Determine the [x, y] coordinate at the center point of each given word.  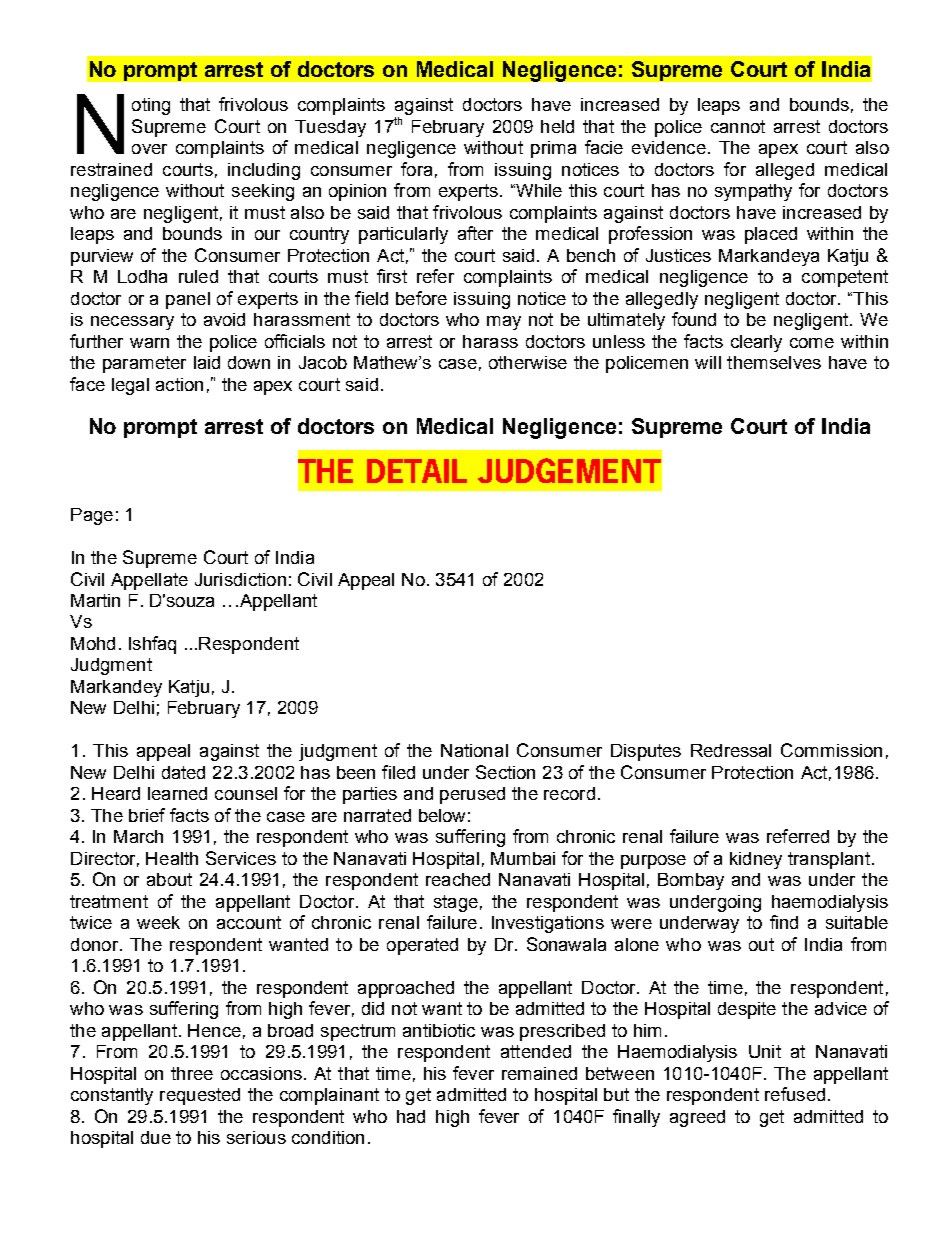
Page [92, 516]
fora [416, 169]
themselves [774, 362]
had [411, 1116]
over [149, 149]
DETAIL [417, 471]
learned [177, 793]
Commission [831, 750]
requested [200, 1096]
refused [795, 1094]
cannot [738, 126]
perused [472, 795]
